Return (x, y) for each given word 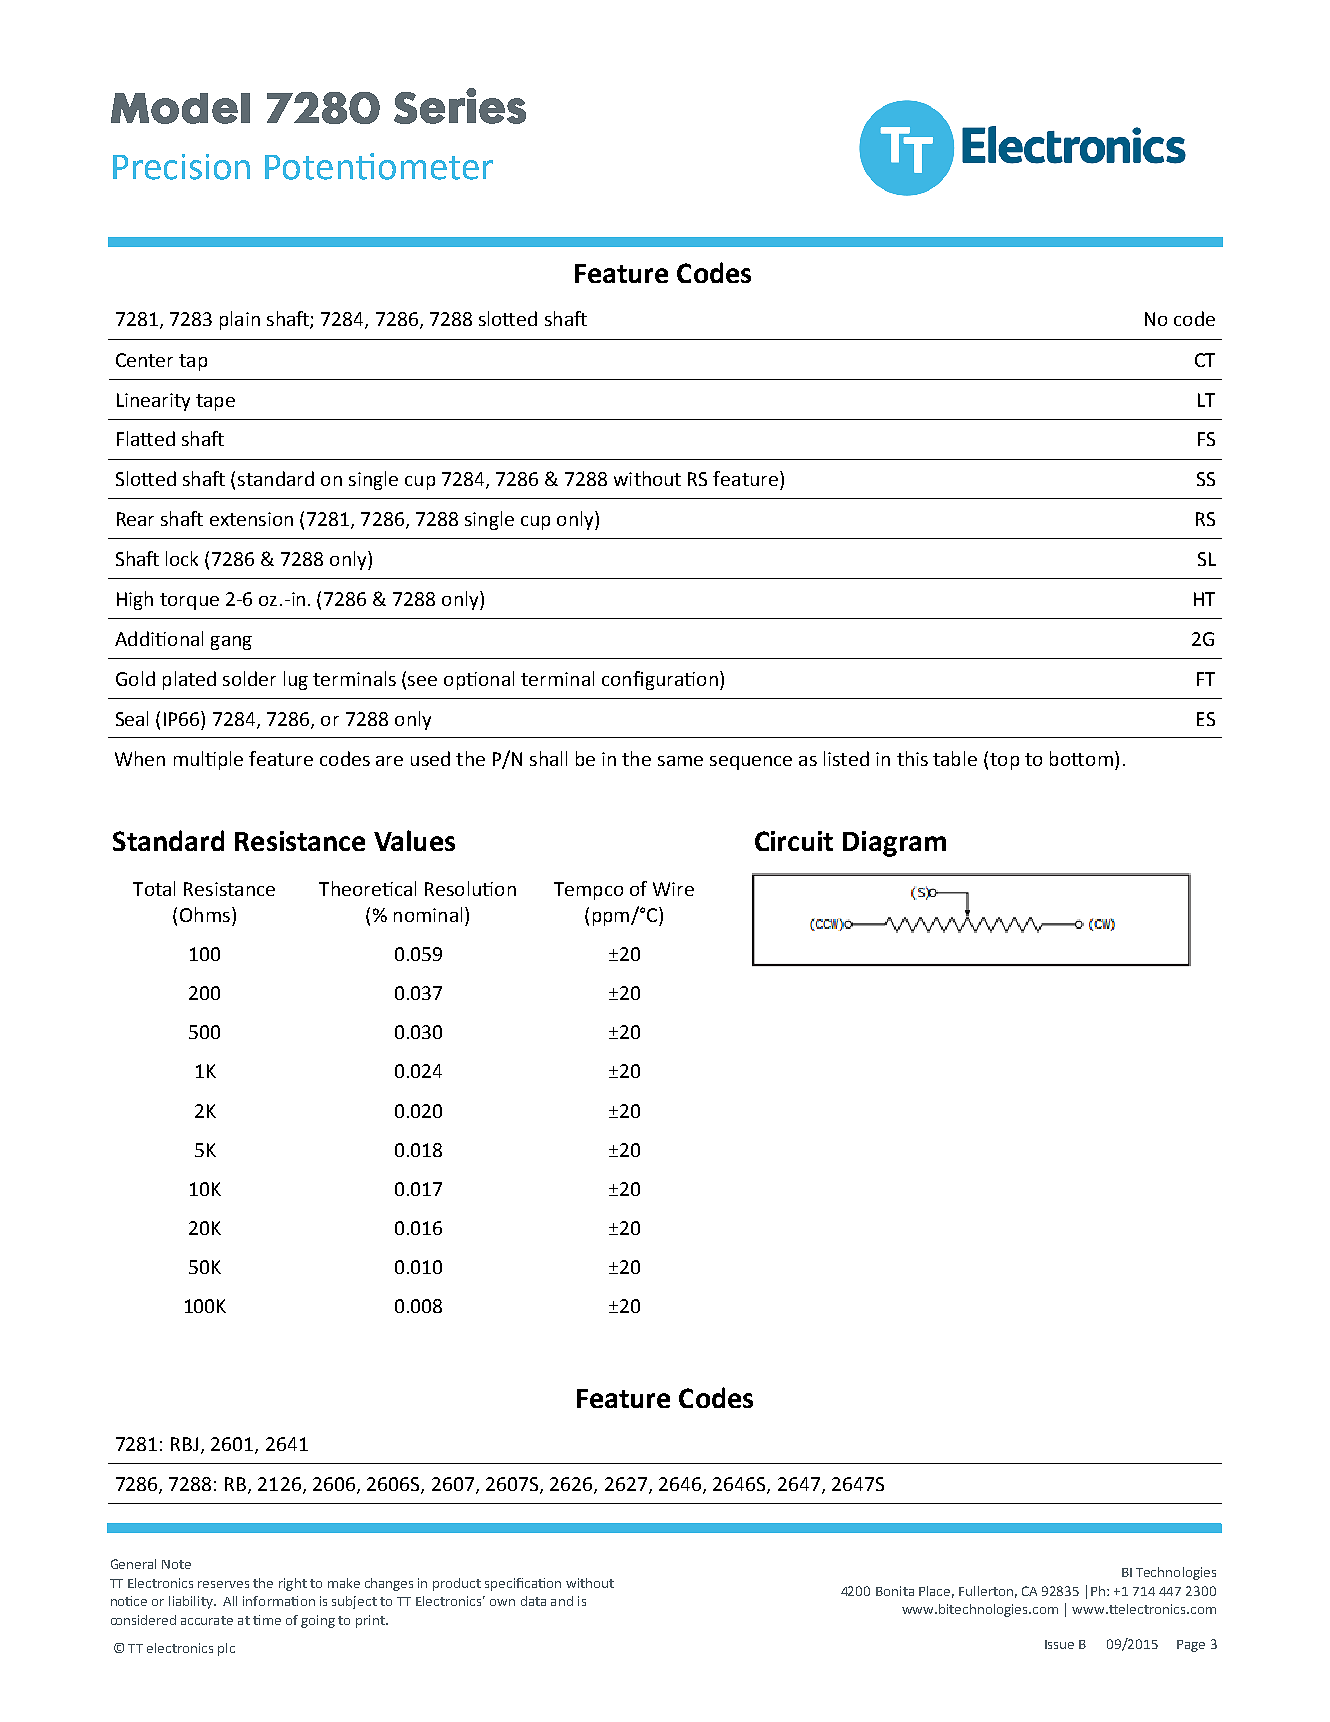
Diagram (894, 844)
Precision (181, 167)
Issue (1059, 1644)
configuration (660, 680)
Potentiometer (379, 166)
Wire (673, 889)
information (279, 1601)
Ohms (205, 914)
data (533, 1601)
